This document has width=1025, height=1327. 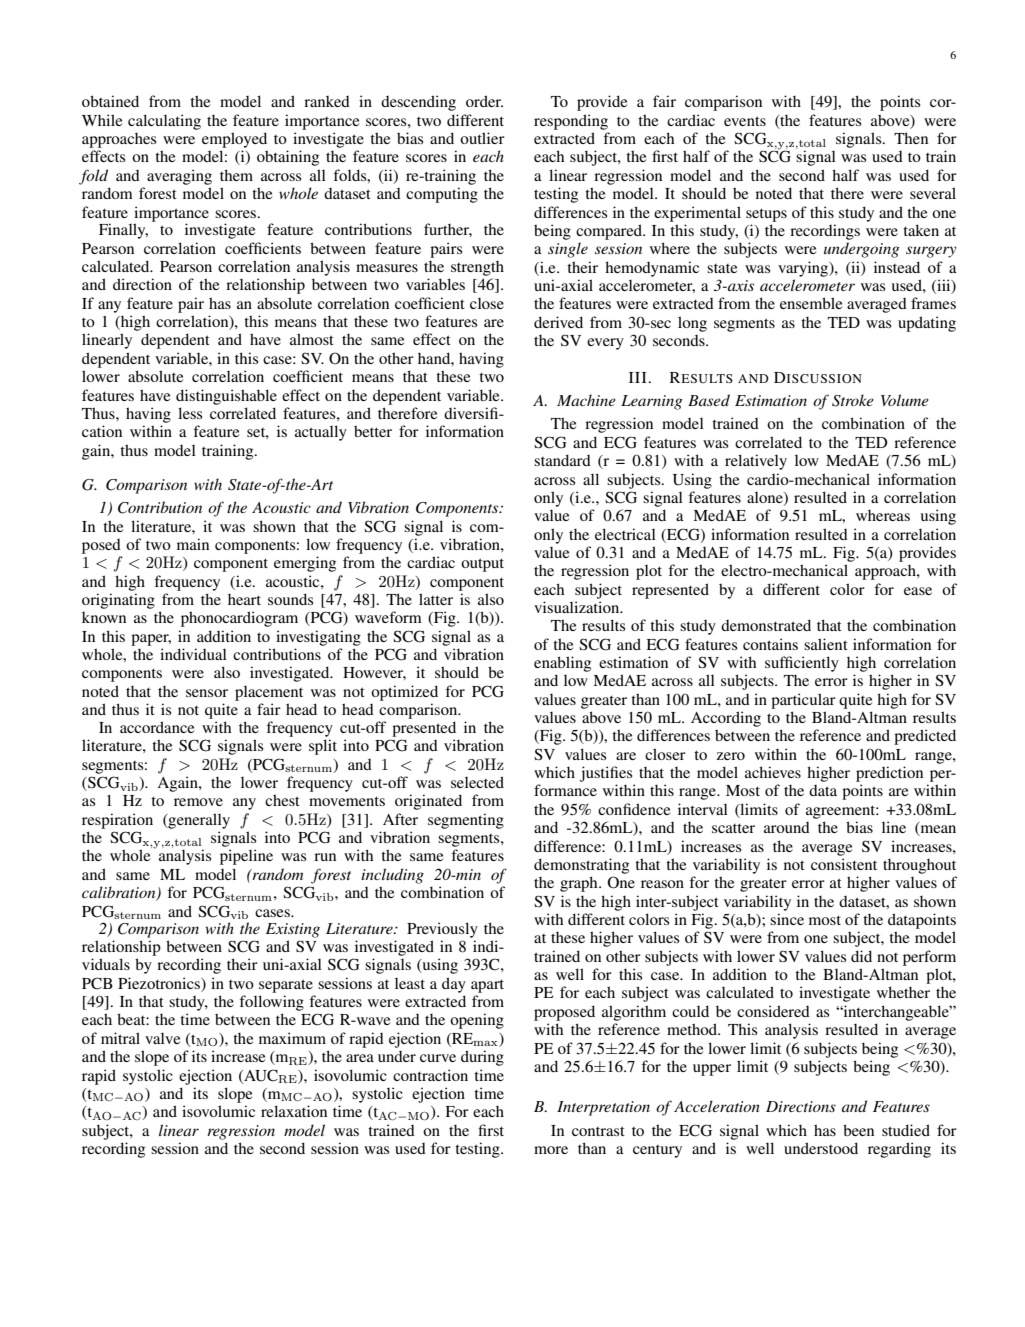 I want to click on prediction, so click(x=889, y=774).
